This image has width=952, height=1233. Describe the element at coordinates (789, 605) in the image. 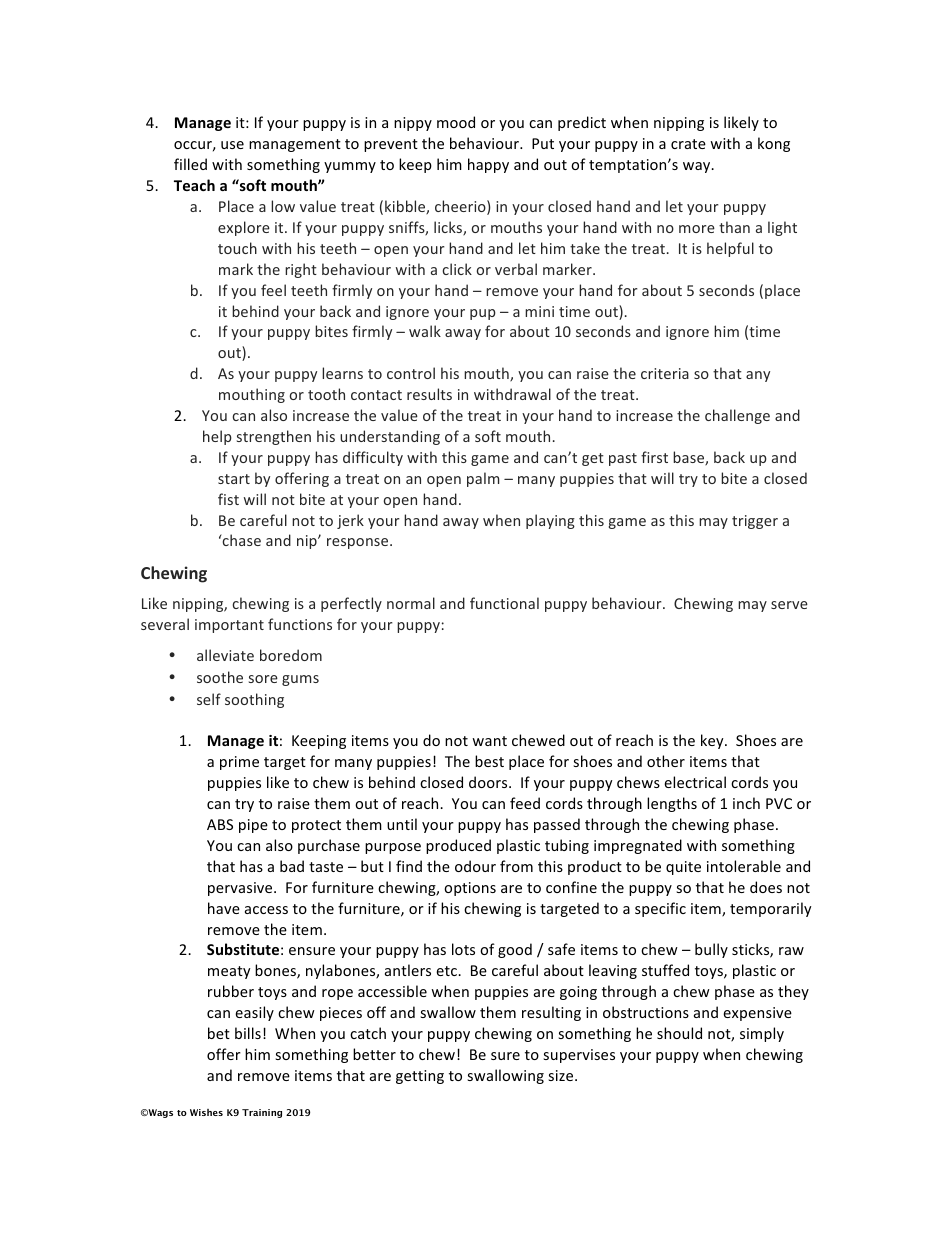

I see `serve` at that location.
